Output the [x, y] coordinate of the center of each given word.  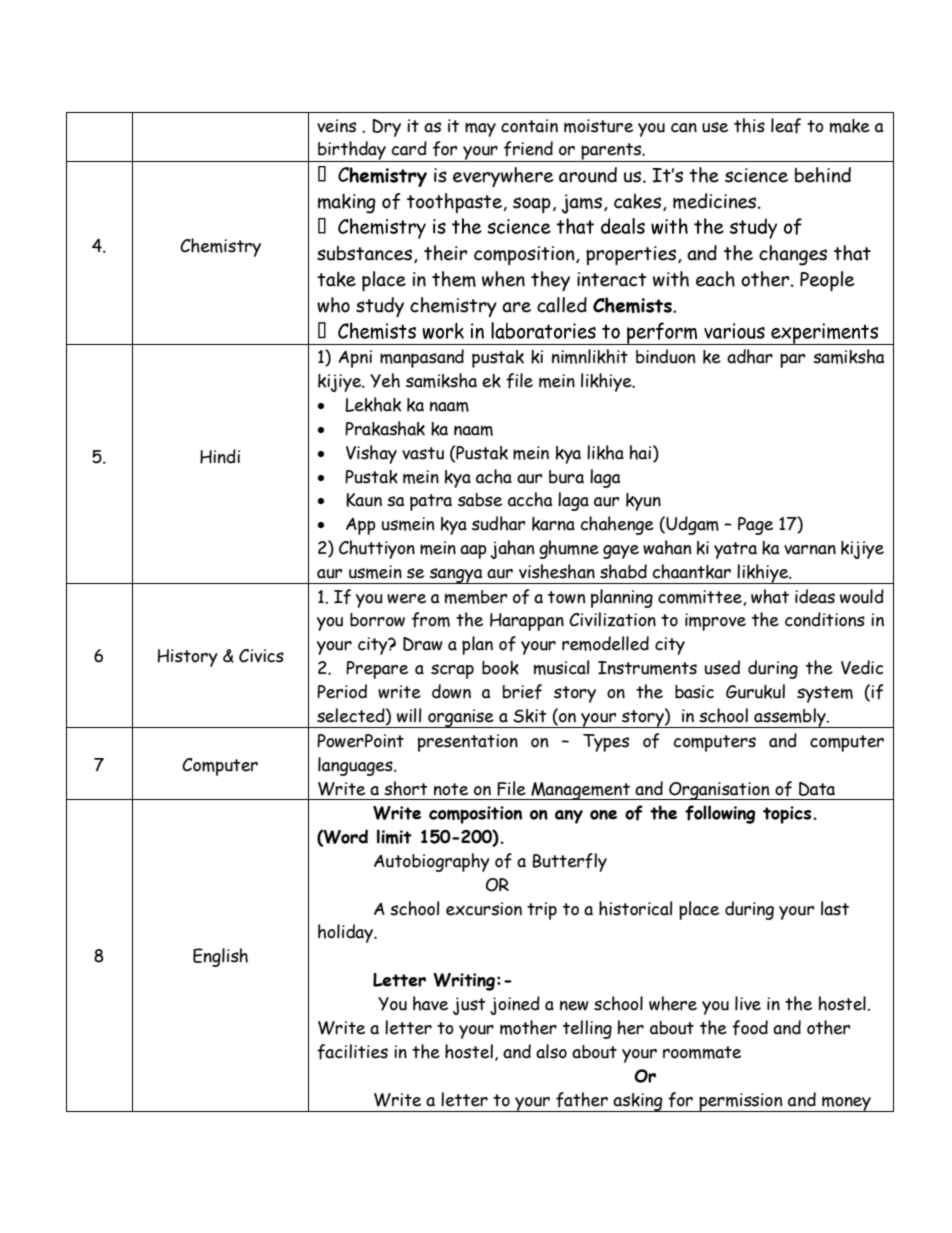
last [835, 908]
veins [336, 126]
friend [528, 149]
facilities [352, 1052]
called [562, 305]
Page [755, 526]
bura [566, 477]
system [825, 694]
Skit [530, 716]
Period [342, 691]
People [827, 281]
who [333, 305]
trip [542, 911]
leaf [786, 126]
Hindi [220, 456]
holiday [347, 933]
